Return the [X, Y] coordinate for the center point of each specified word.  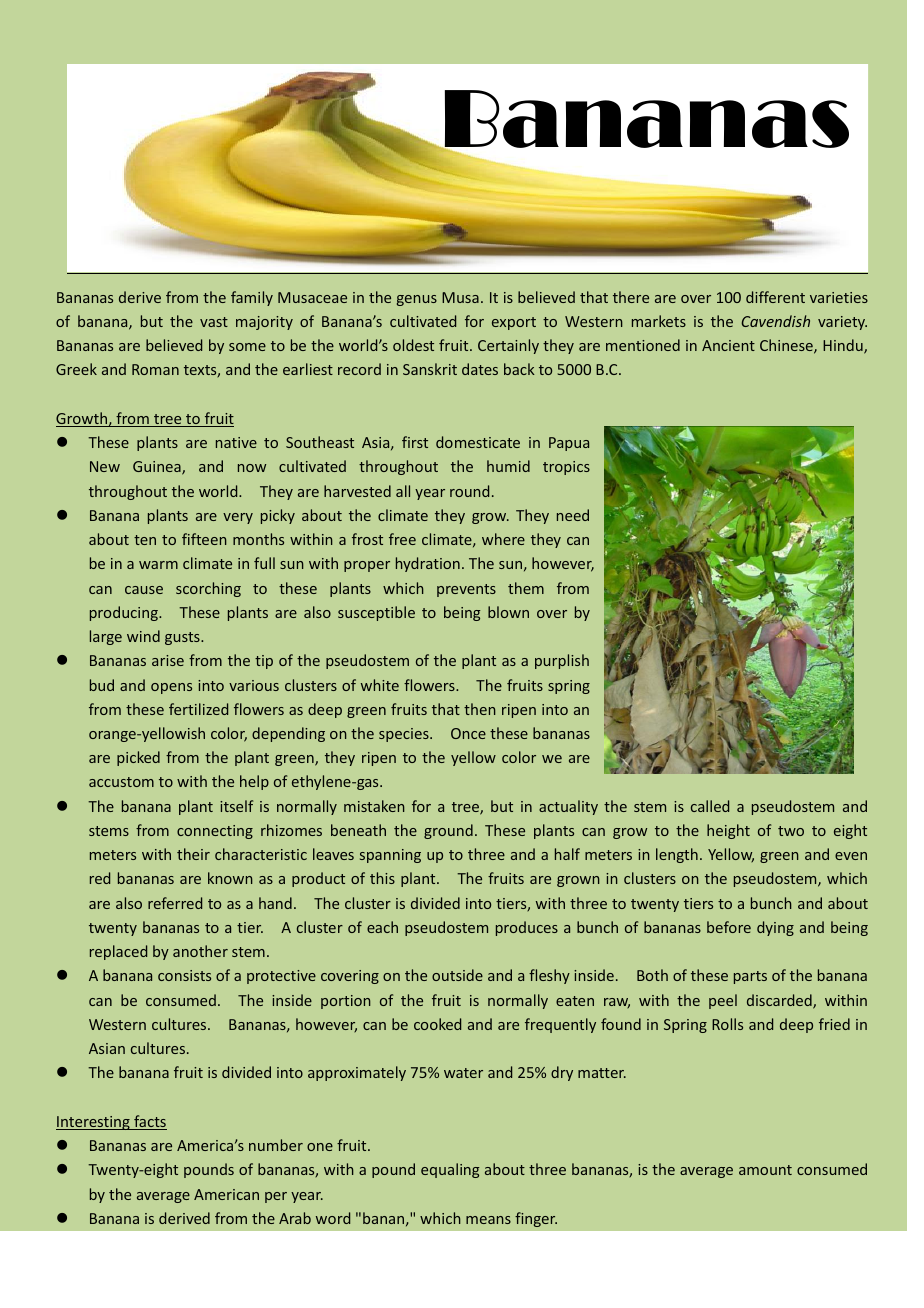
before [729, 927]
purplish [562, 661]
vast [214, 322]
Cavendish [775, 321]
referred [175, 903]
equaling [450, 1170]
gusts [183, 638]
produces [527, 928]
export [514, 323]
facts [149, 1122]
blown [508, 612]
